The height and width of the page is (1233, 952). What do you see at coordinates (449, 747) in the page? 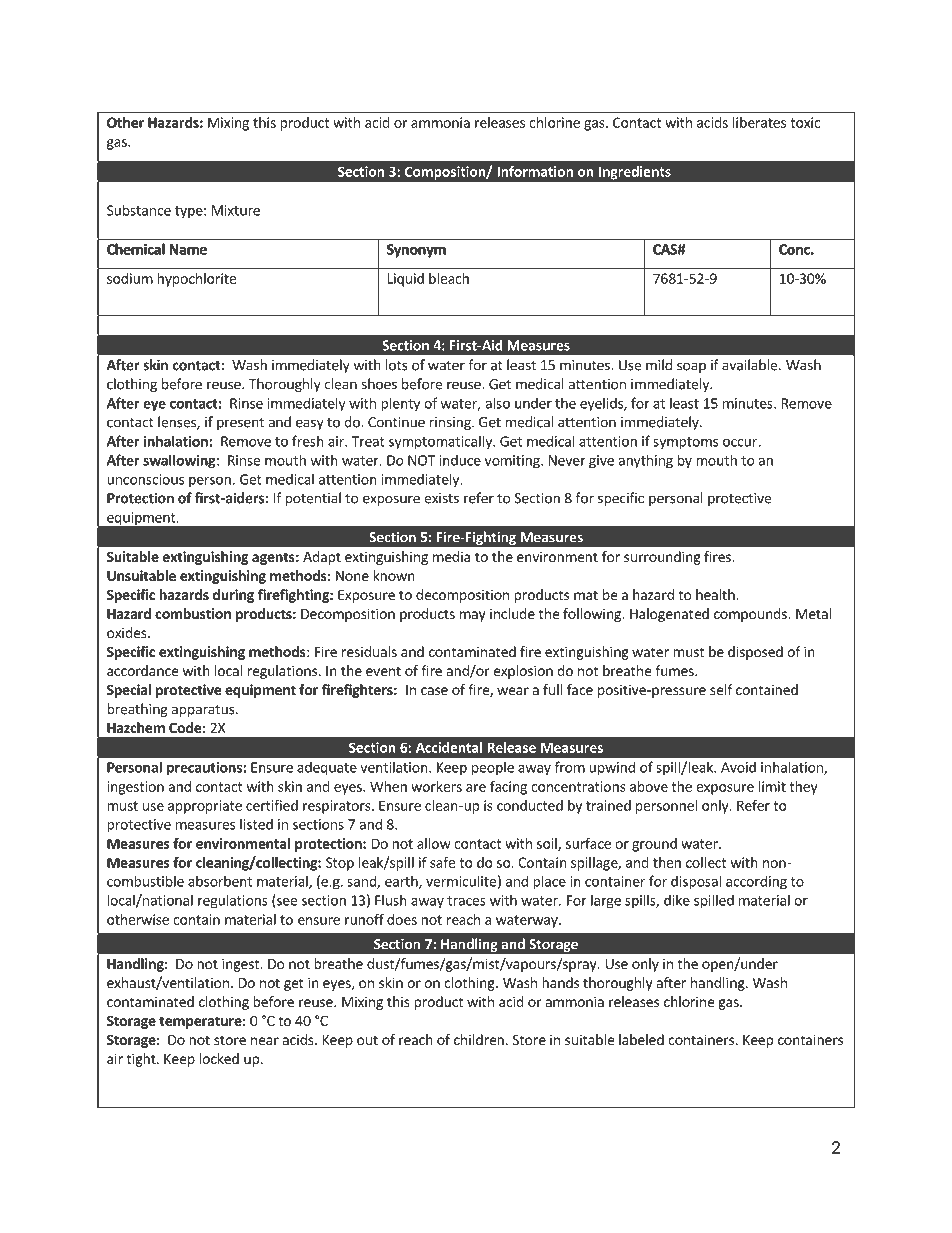
I see `Accidental` at bounding box center [449, 747].
